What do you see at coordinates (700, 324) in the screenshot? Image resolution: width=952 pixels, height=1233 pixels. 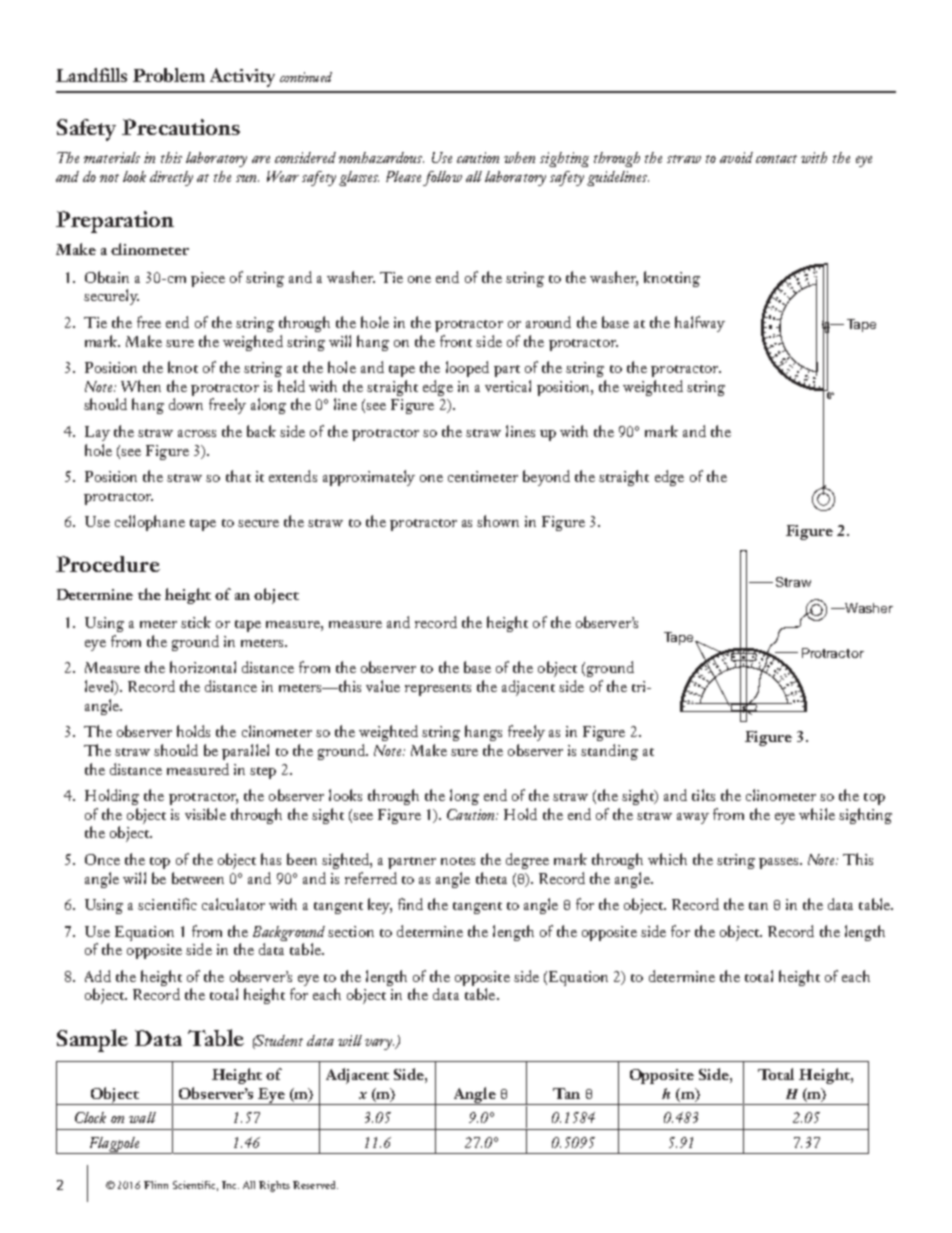 I see `halfway` at bounding box center [700, 324].
